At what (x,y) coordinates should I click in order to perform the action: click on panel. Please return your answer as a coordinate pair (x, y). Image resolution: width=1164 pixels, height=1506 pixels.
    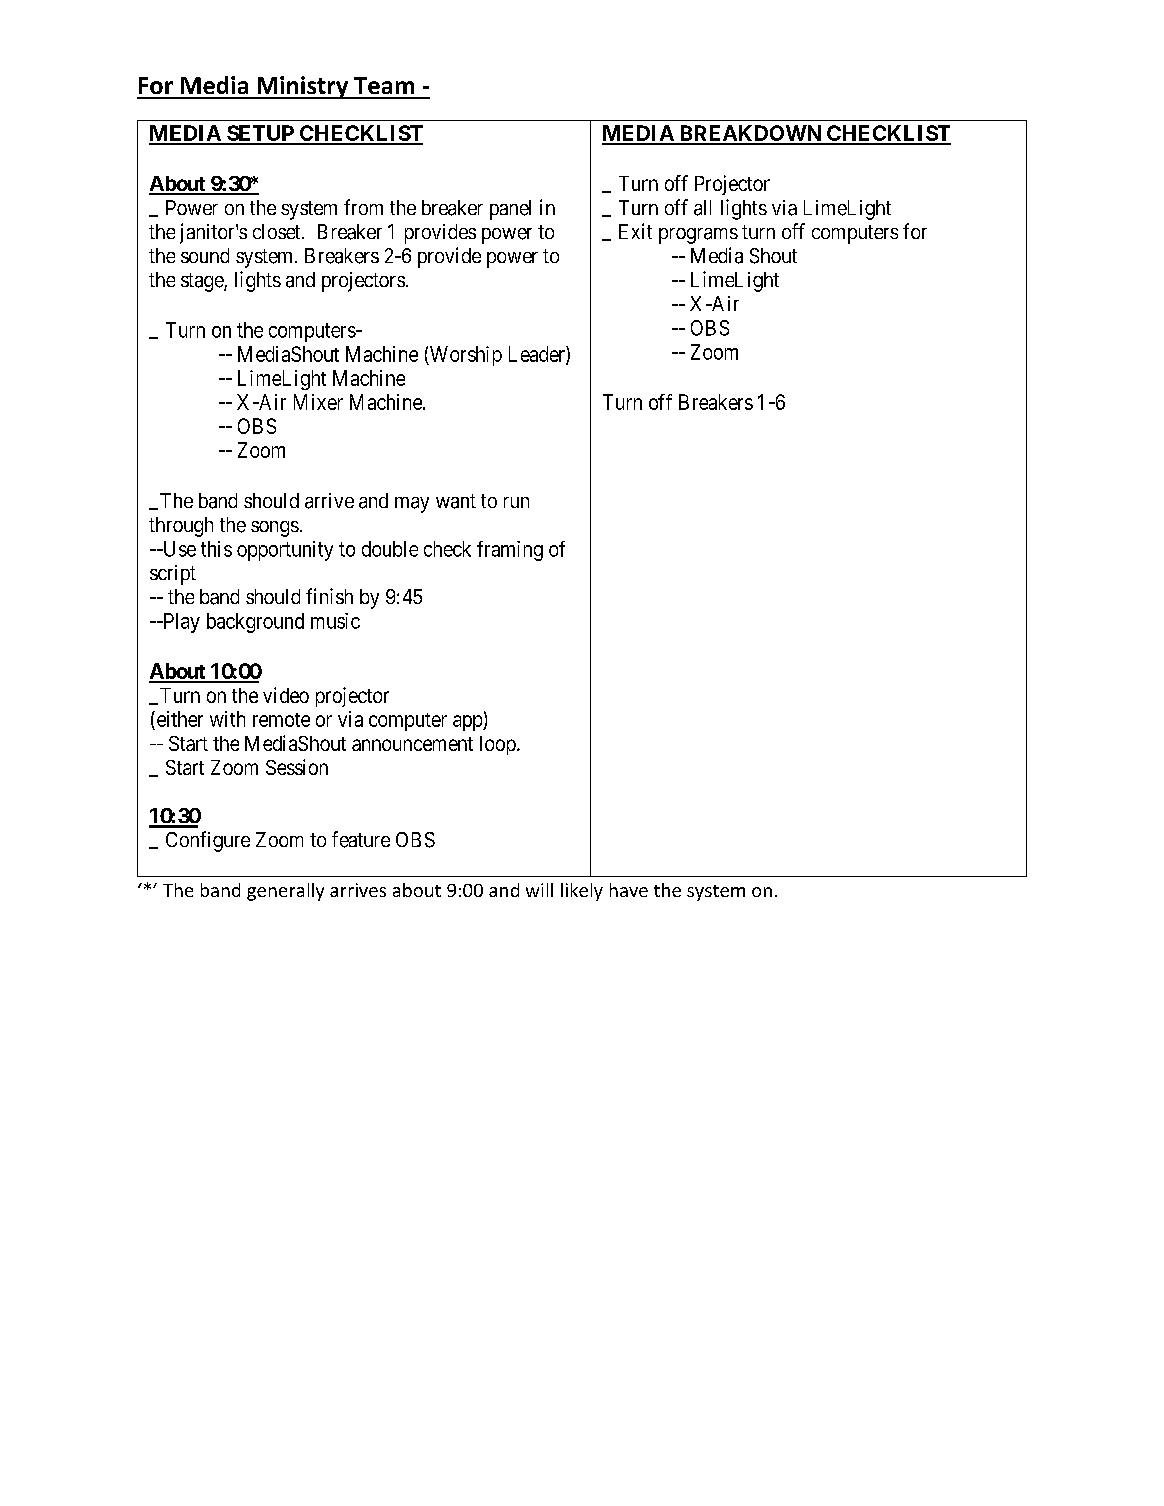
    Looking at the image, I should click on (510, 210).
